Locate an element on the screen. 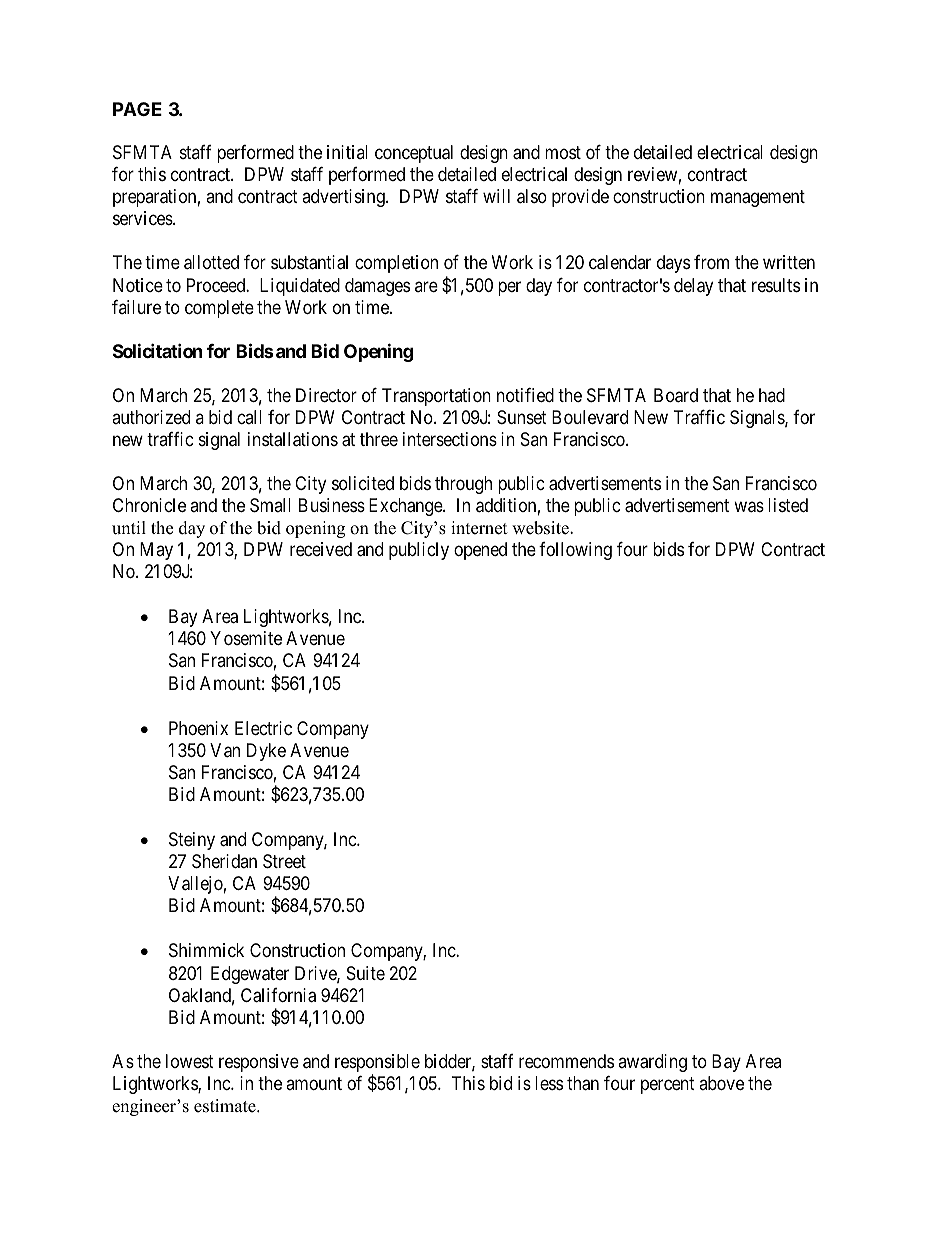 This screenshot has height=1233, width=952. PAGE is located at coordinates (137, 109).
